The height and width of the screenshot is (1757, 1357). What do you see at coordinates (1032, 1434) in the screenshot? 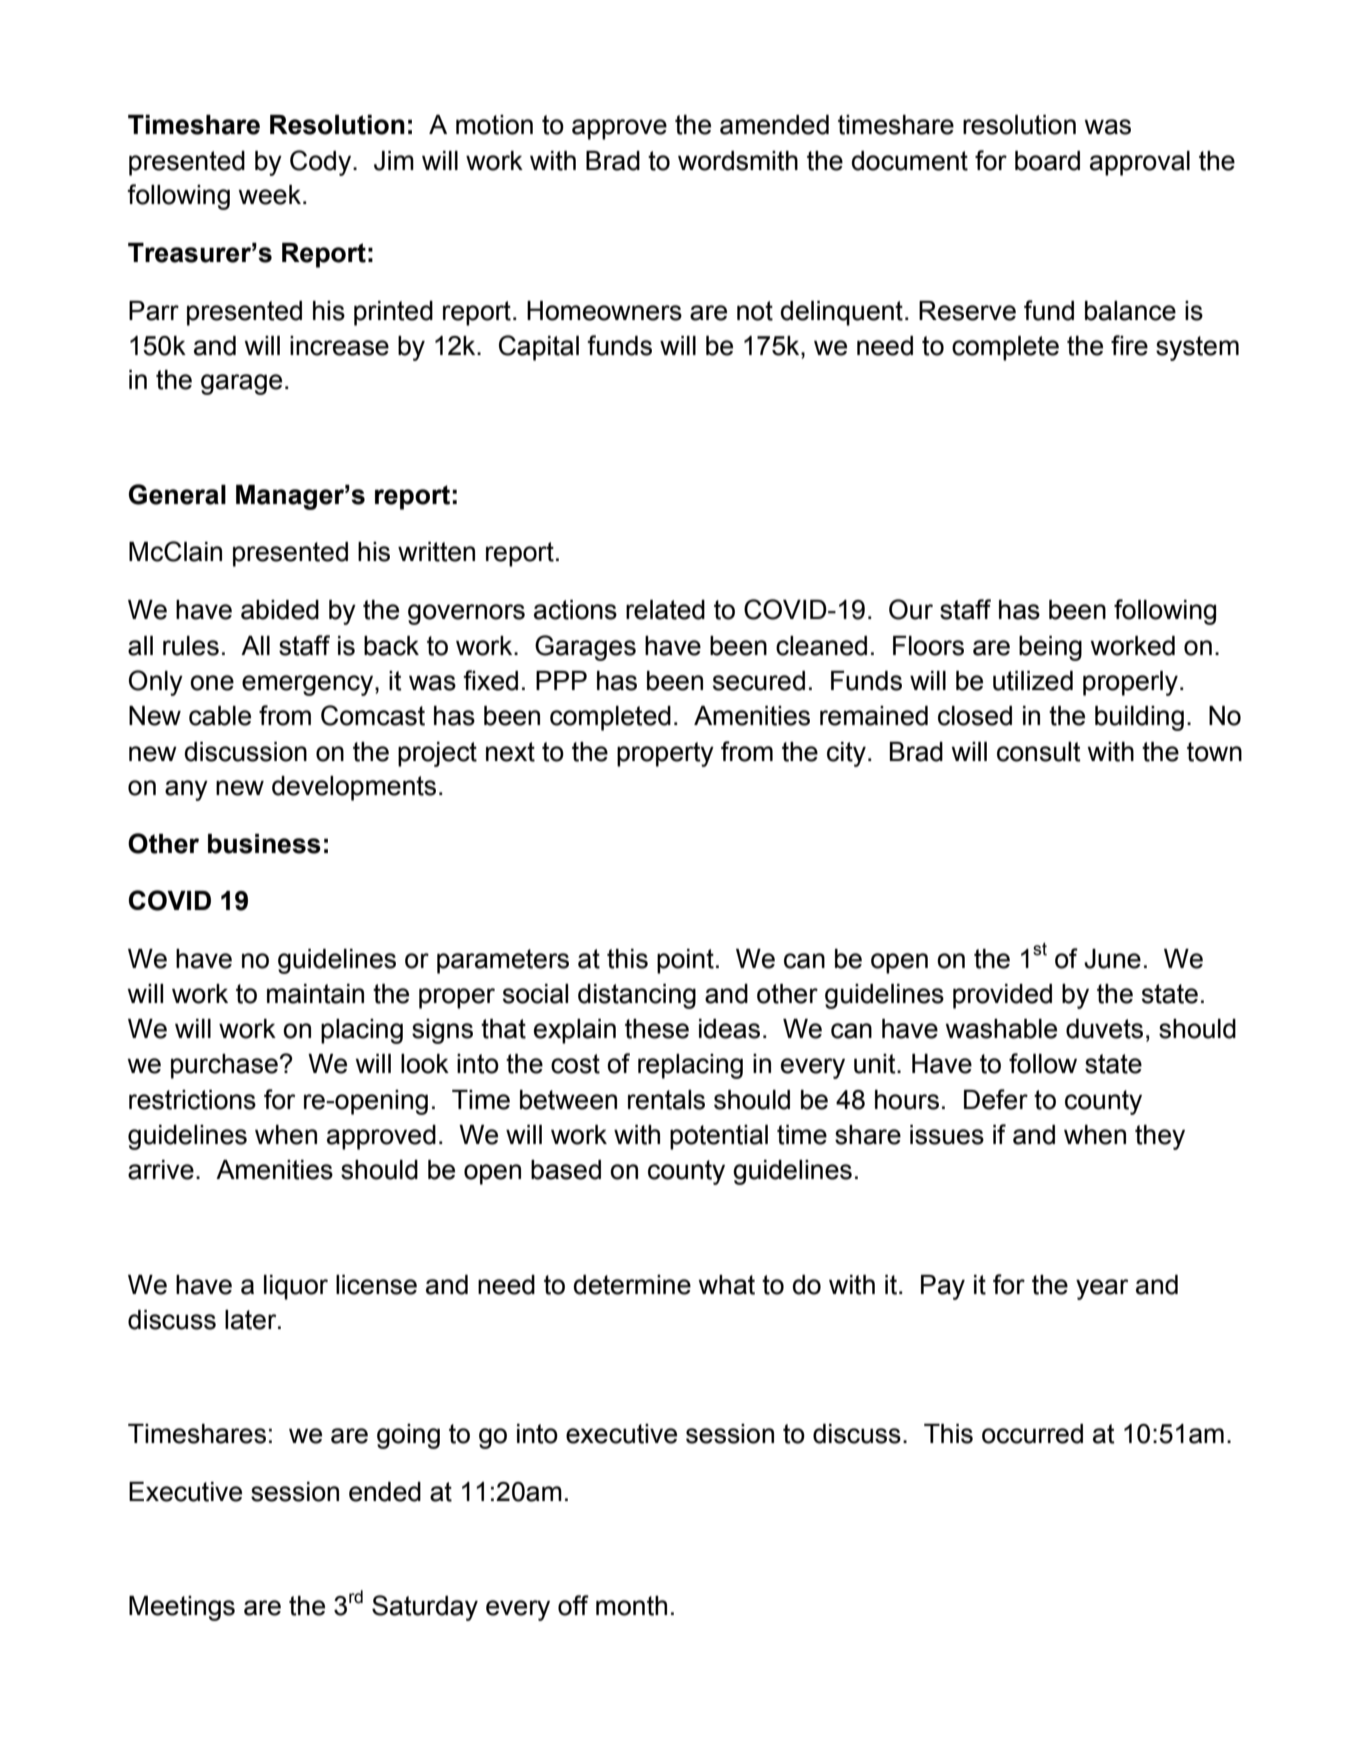
I see `occurred` at bounding box center [1032, 1434].
